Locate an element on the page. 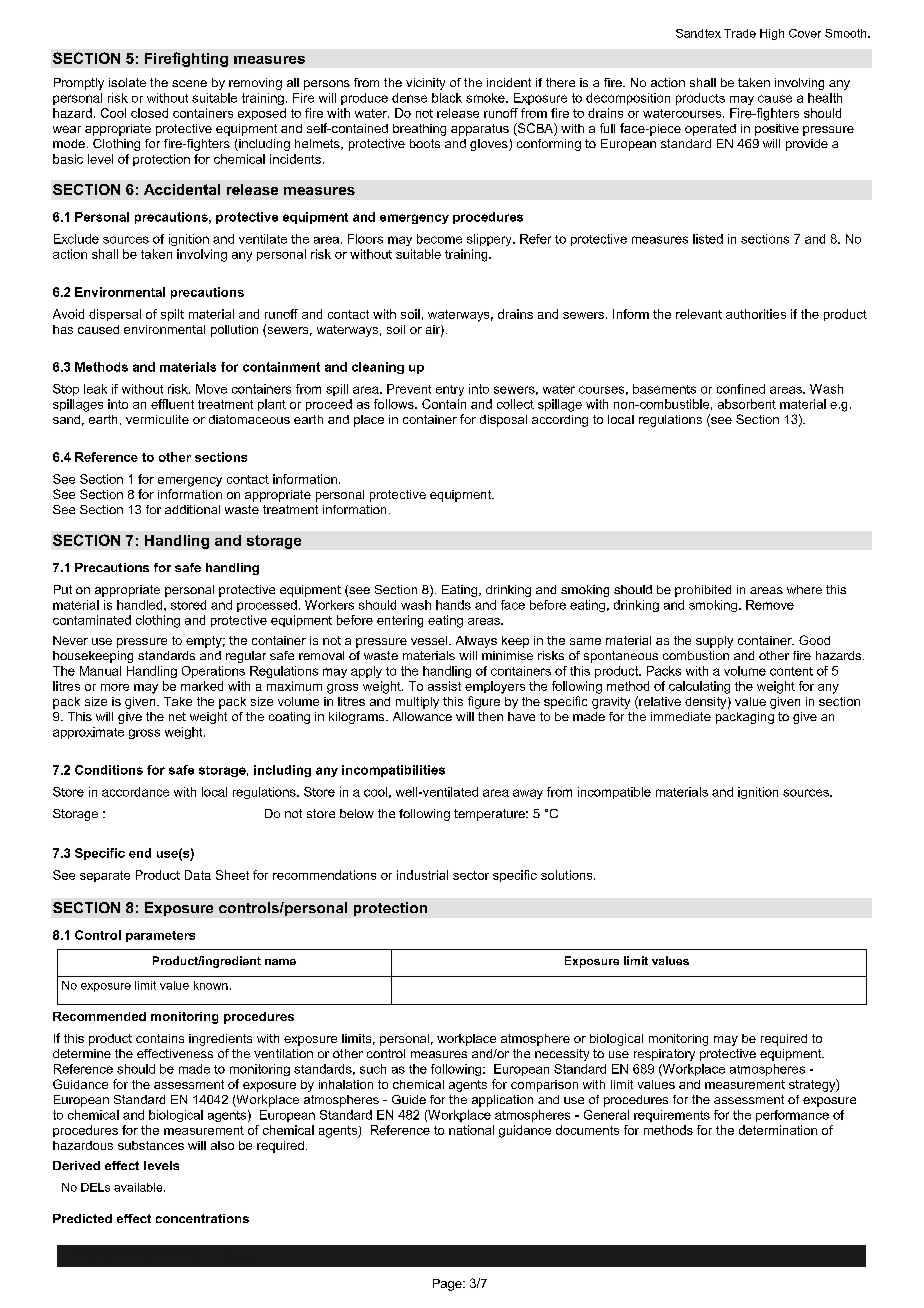 This image has height=1308, width=924. Always is located at coordinates (476, 642).
